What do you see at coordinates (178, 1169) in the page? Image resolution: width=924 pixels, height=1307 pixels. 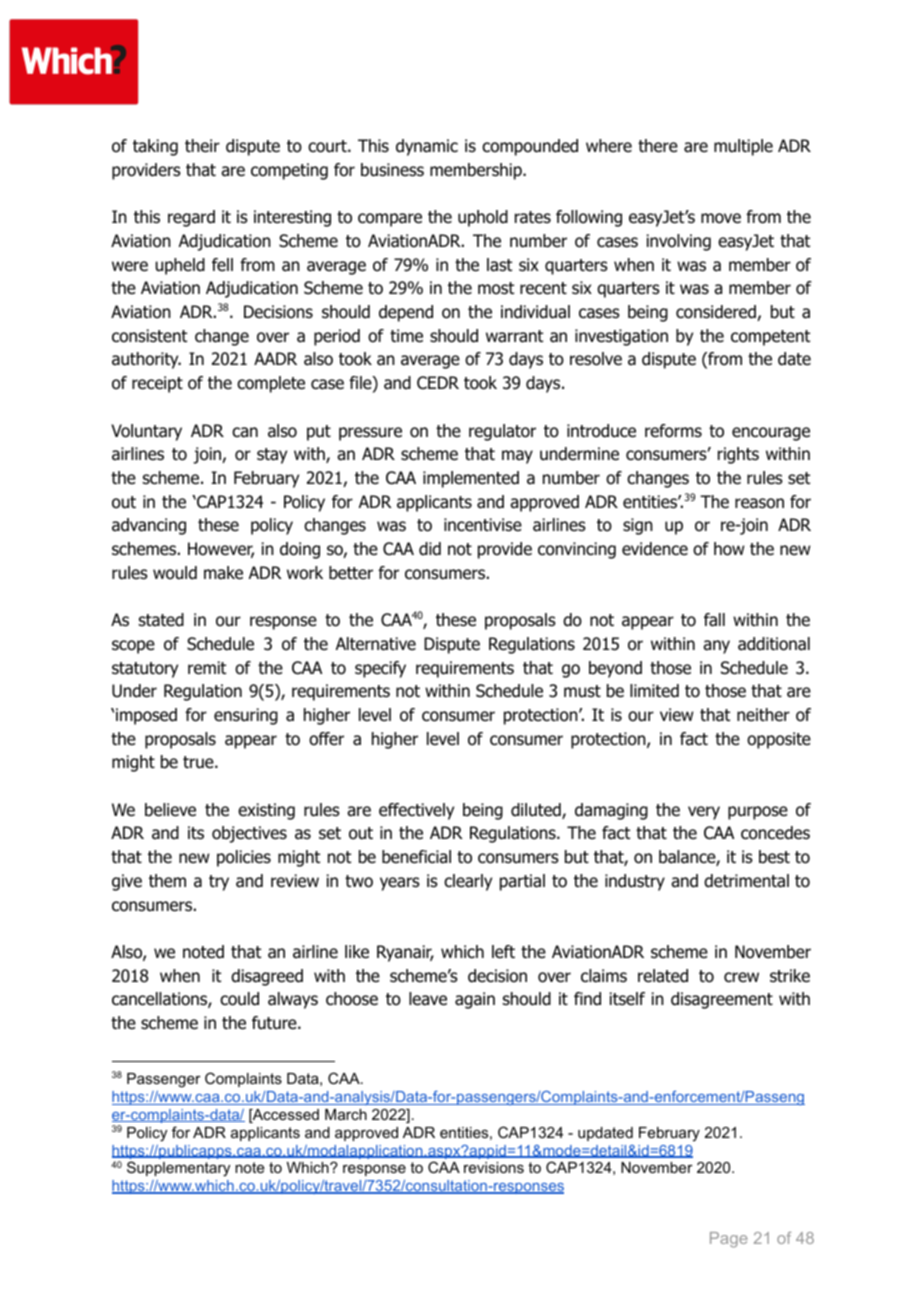 I see `Supplementary` at bounding box center [178, 1169].
